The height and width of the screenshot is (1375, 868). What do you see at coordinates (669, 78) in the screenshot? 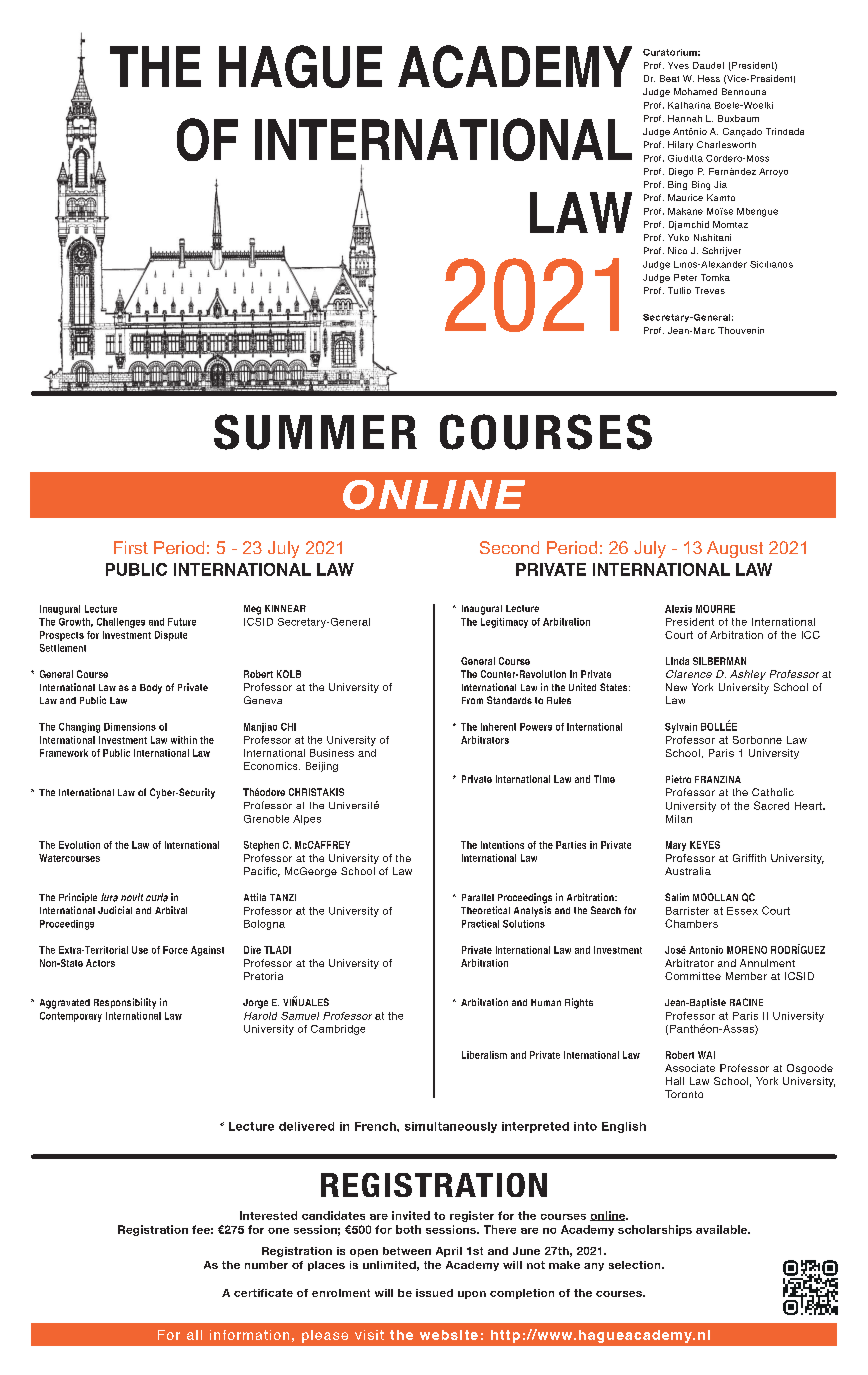
I see `Beat` at bounding box center [669, 78].
